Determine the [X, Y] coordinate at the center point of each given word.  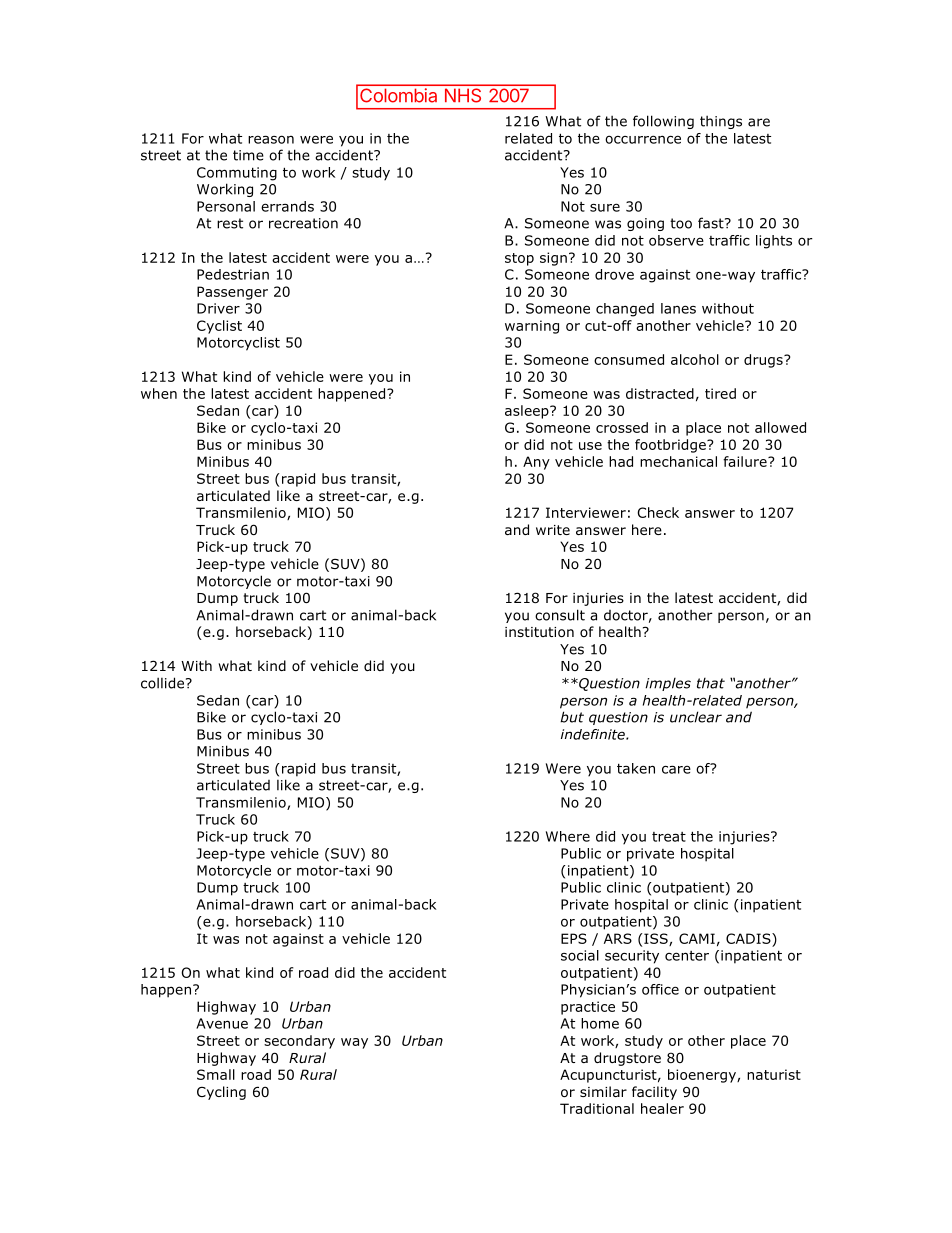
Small [216, 1074]
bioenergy [703, 1076]
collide [162, 683]
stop [519, 259]
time [248, 155]
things [721, 122]
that [711, 683]
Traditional [597, 1108]
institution [539, 632]
